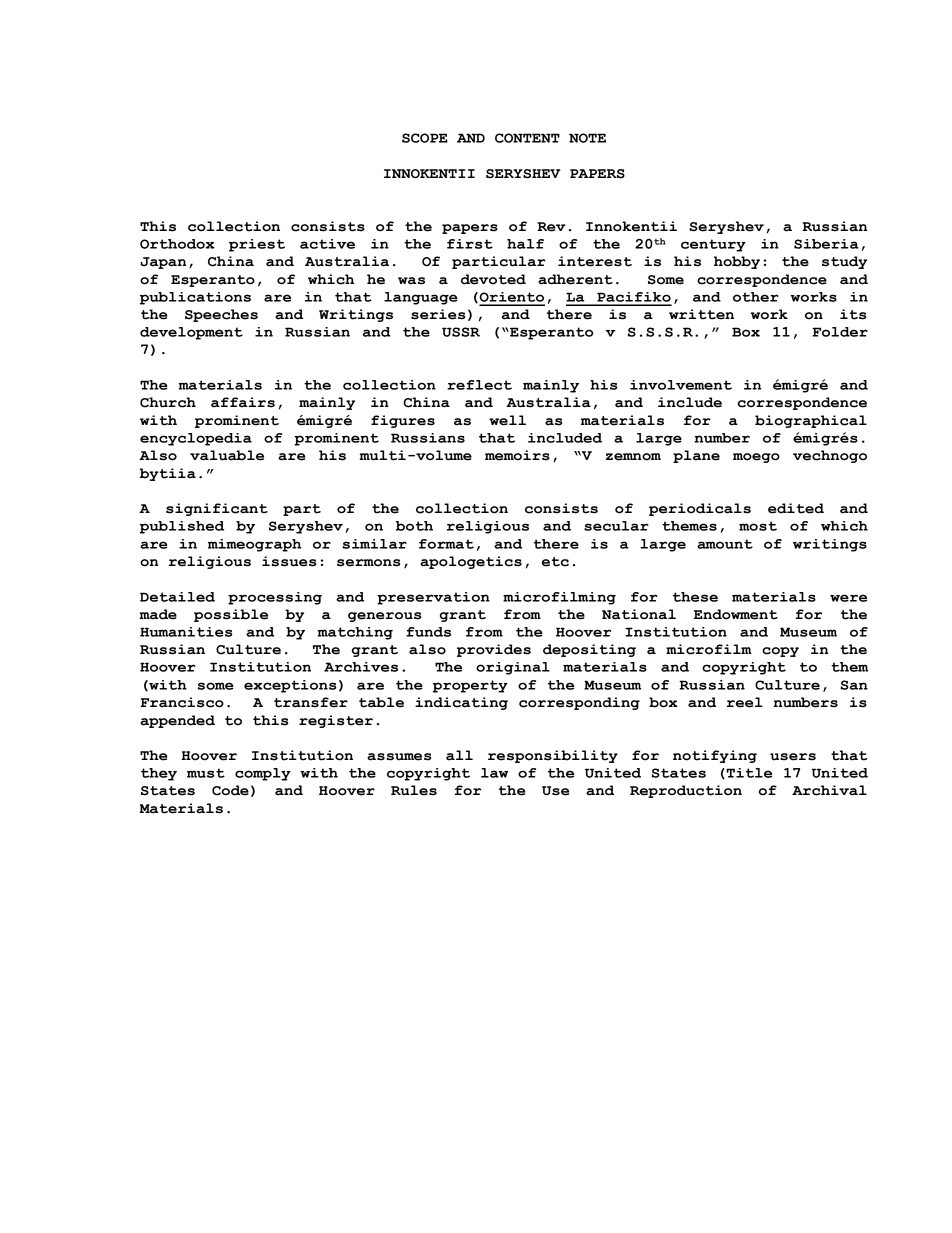  I want to click on valuable, so click(227, 455).
